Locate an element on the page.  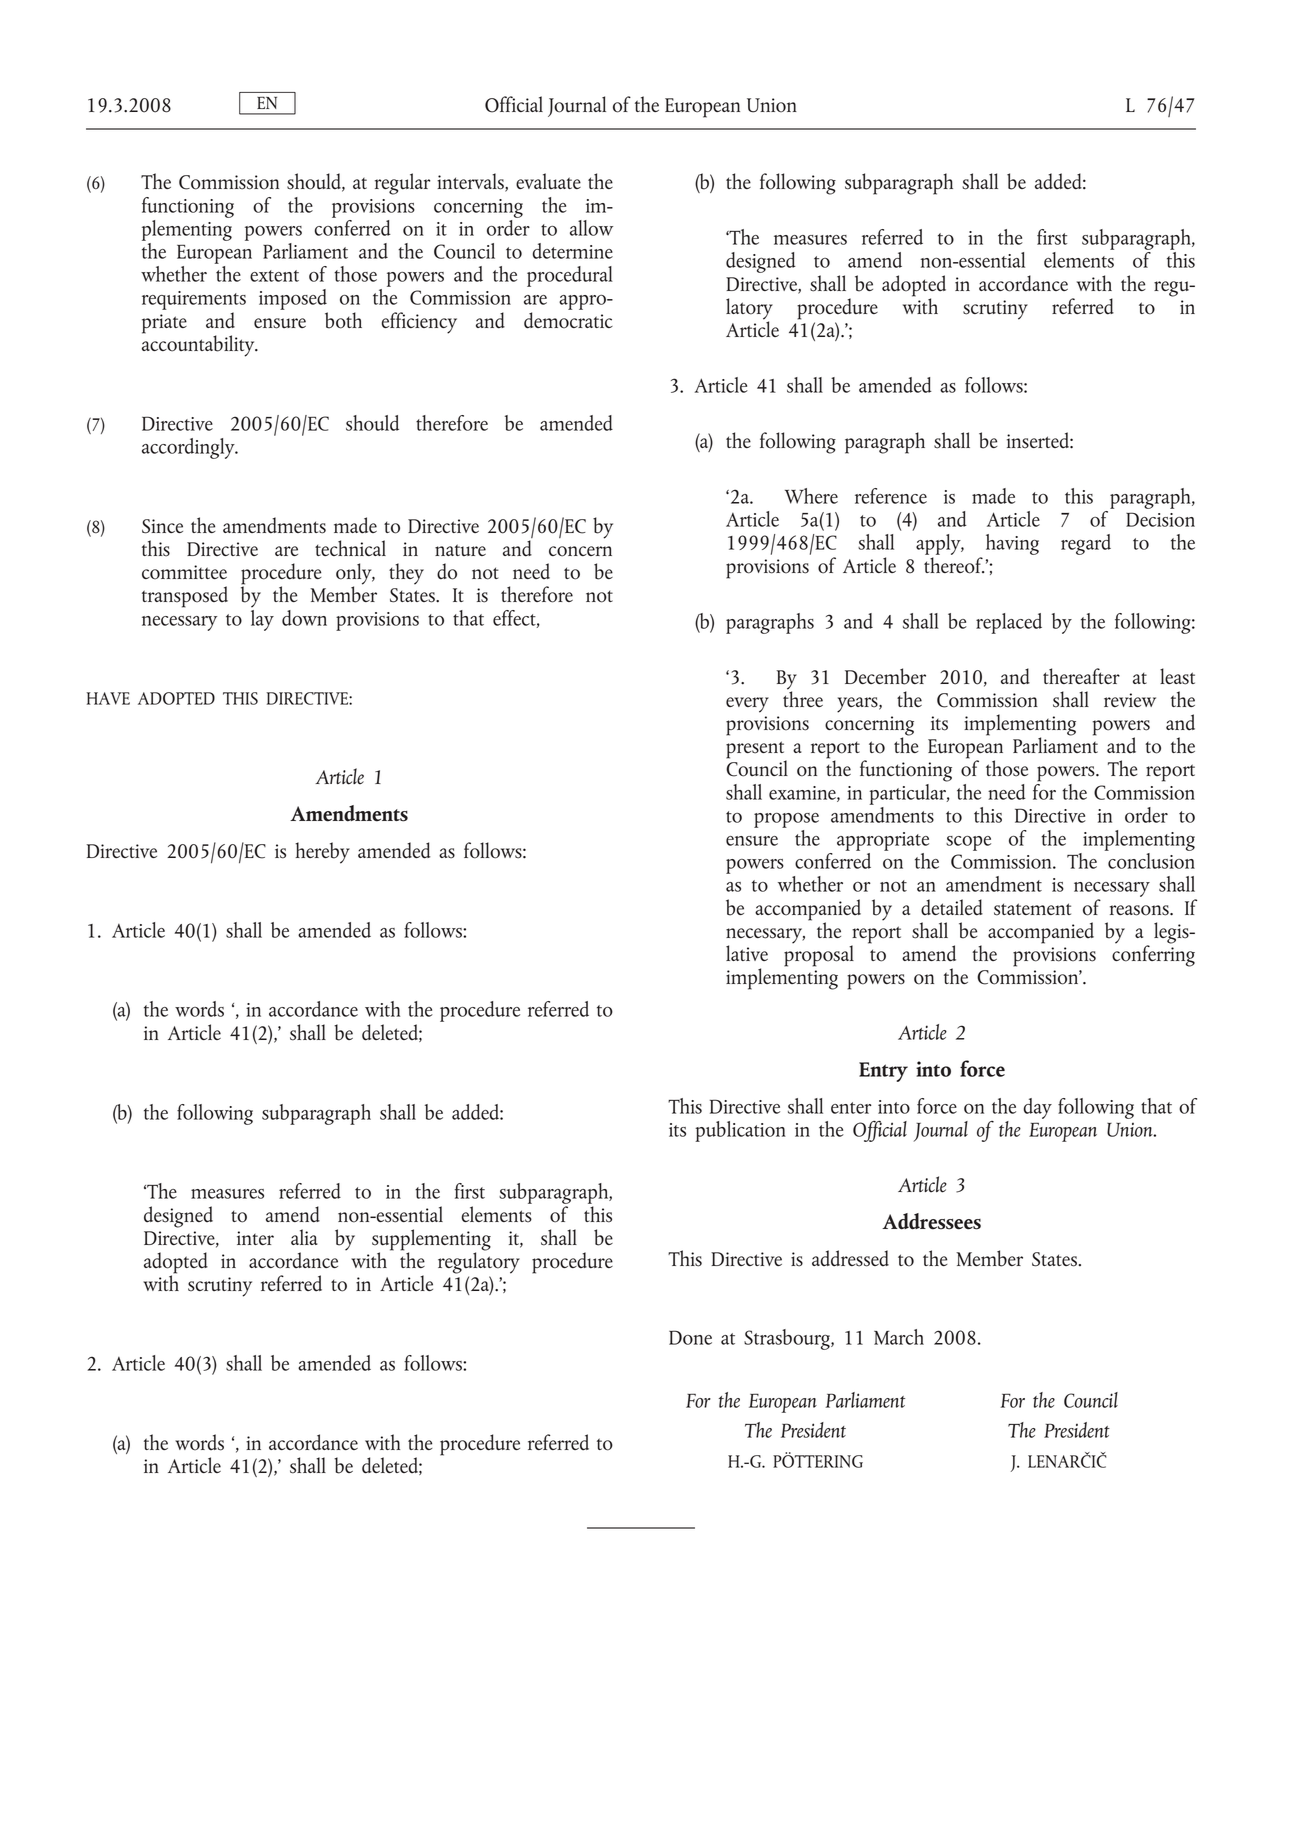
HAVE is located at coordinates (108, 698).
